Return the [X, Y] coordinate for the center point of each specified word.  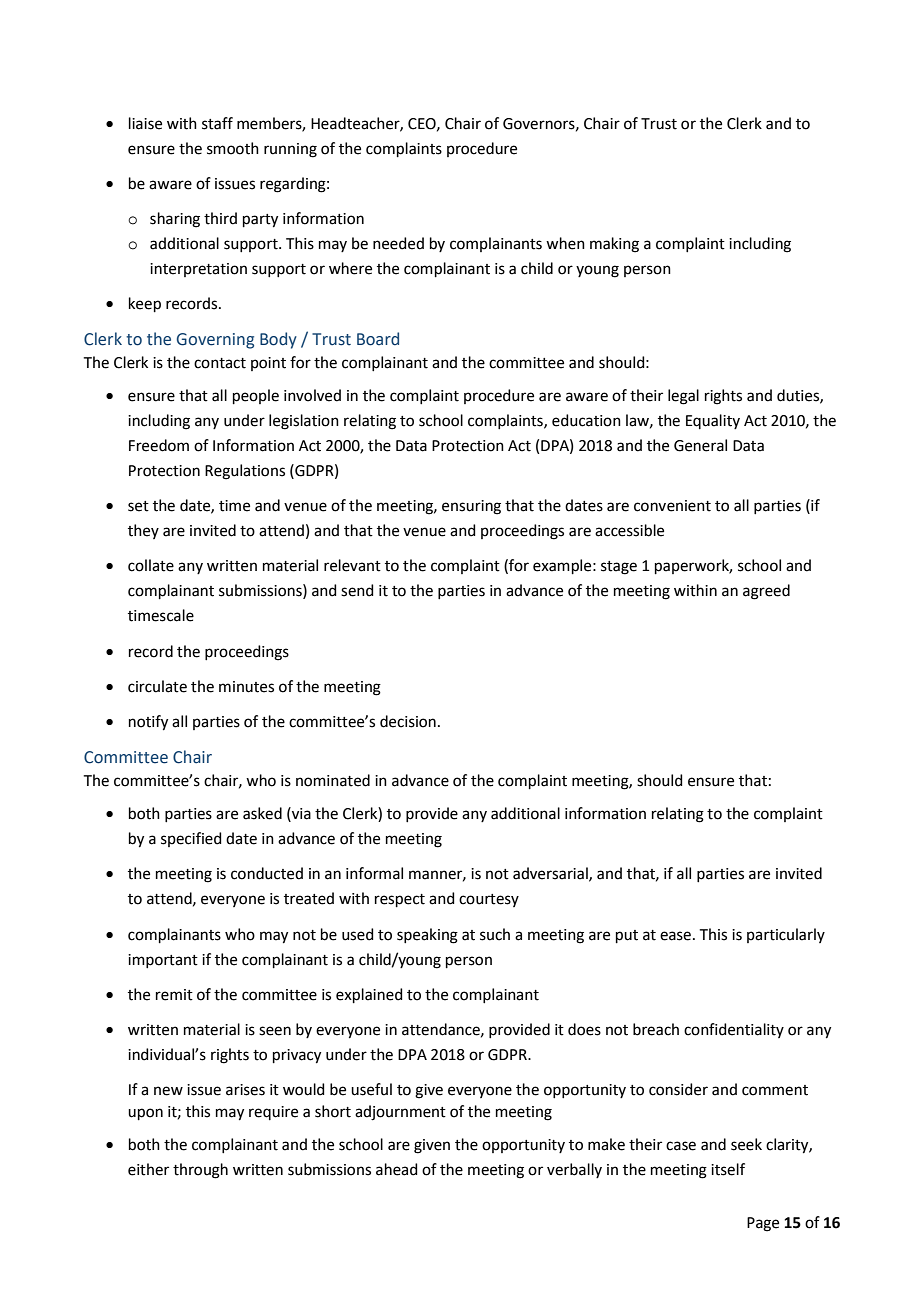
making [614, 245]
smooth [233, 148]
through [200, 1171]
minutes [246, 687]
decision [408, 721]
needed [398, 243]
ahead [397, 1169]
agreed [766, 592]
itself [728, 1169]
